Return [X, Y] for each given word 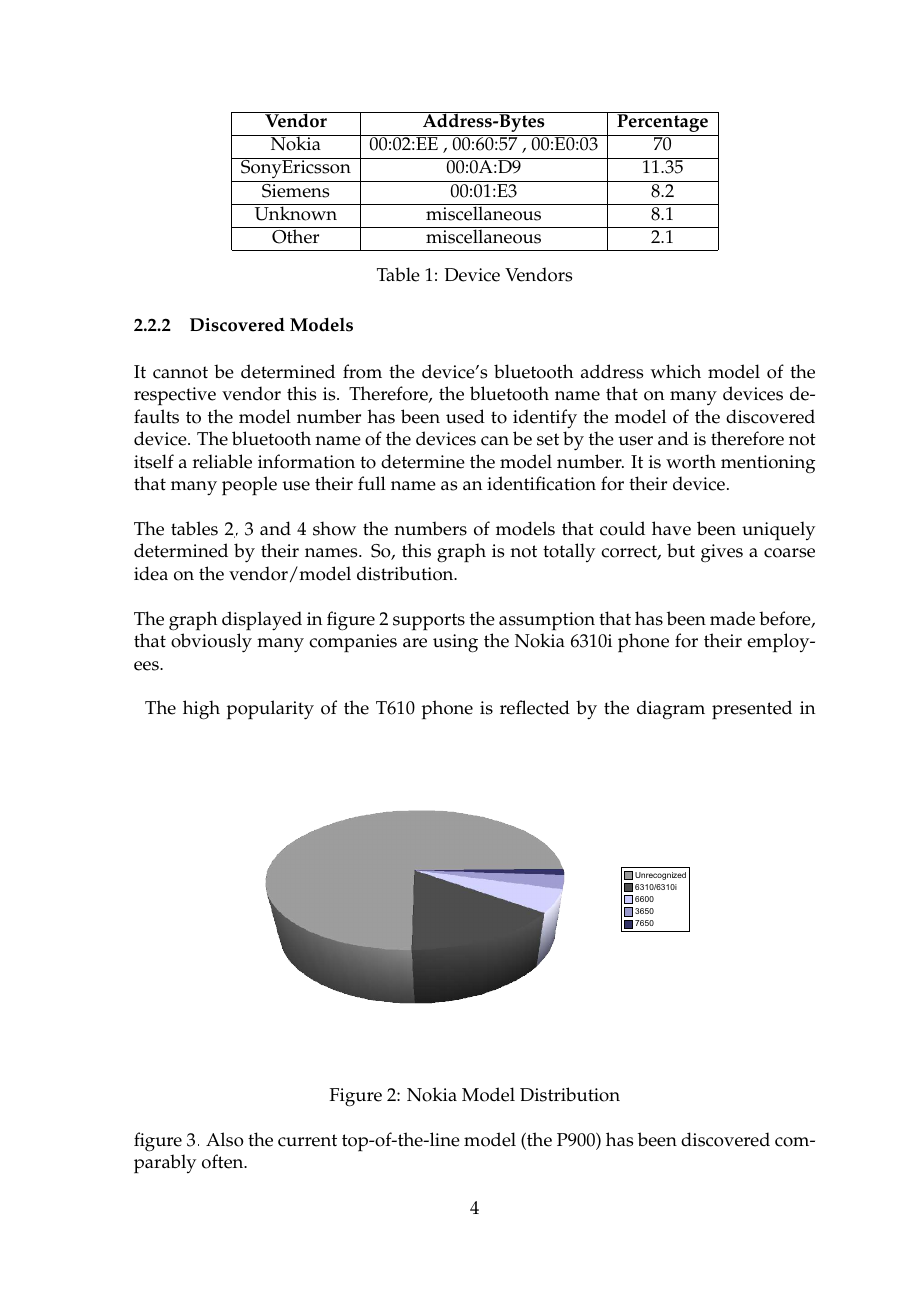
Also [225, 1139]
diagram [671, 710]
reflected [535, 707]
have [671, 528]
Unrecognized [660, 876]
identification [541, 483]
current [307, 1140]
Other [296, 235]
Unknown [296, 212]
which [675, 371]
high [201, 710]
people [249, 486]
